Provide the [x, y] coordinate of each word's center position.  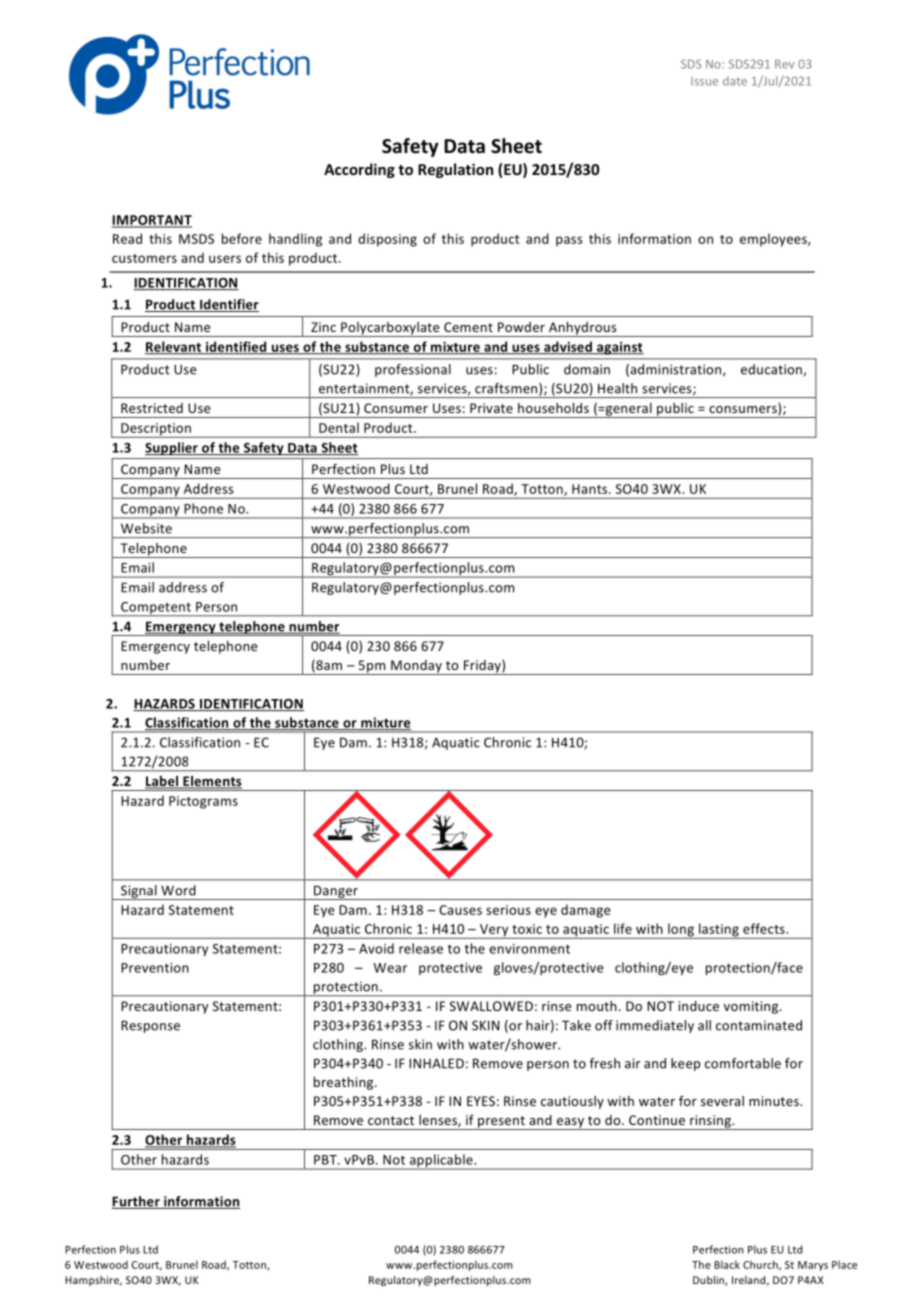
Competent [156, 609]
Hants [591, 489]
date [735, 81]
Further [137, 1202]
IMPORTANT [152, 221]
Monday [416, 667]
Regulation [455, 170]
